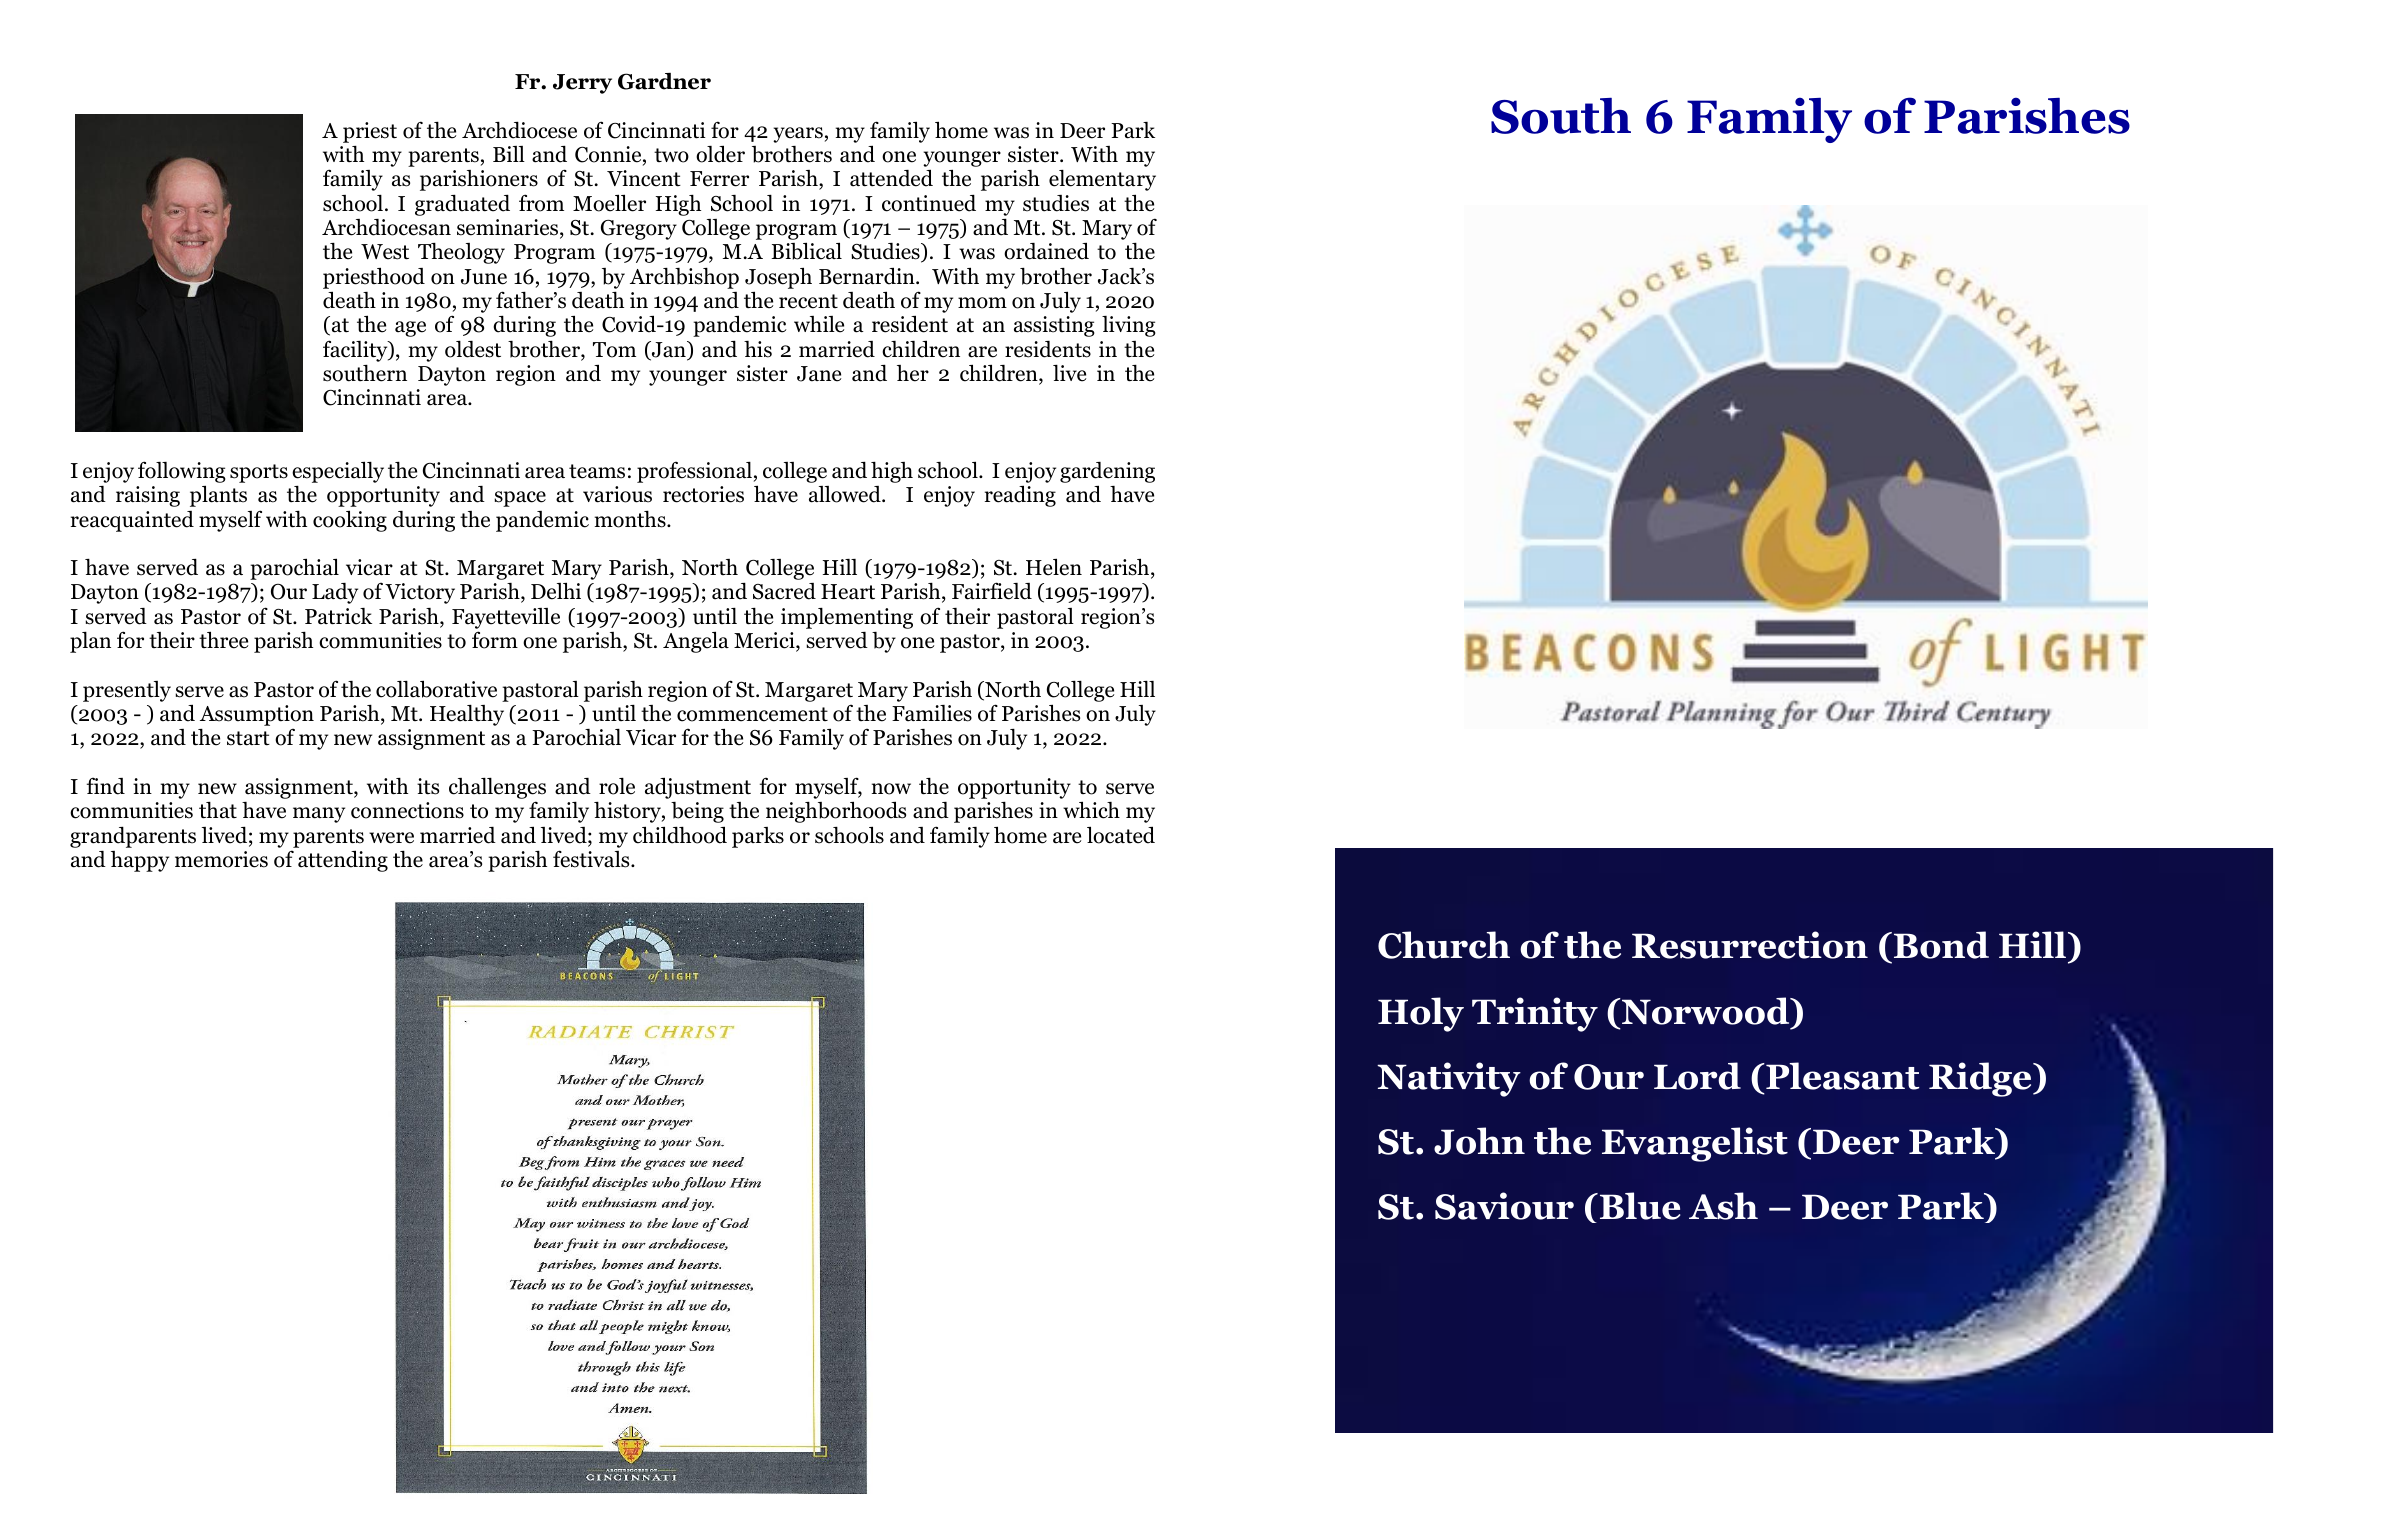 The width and height of the screenshot is (2381, 1540). I want to click on attending, so click(343, 861).
